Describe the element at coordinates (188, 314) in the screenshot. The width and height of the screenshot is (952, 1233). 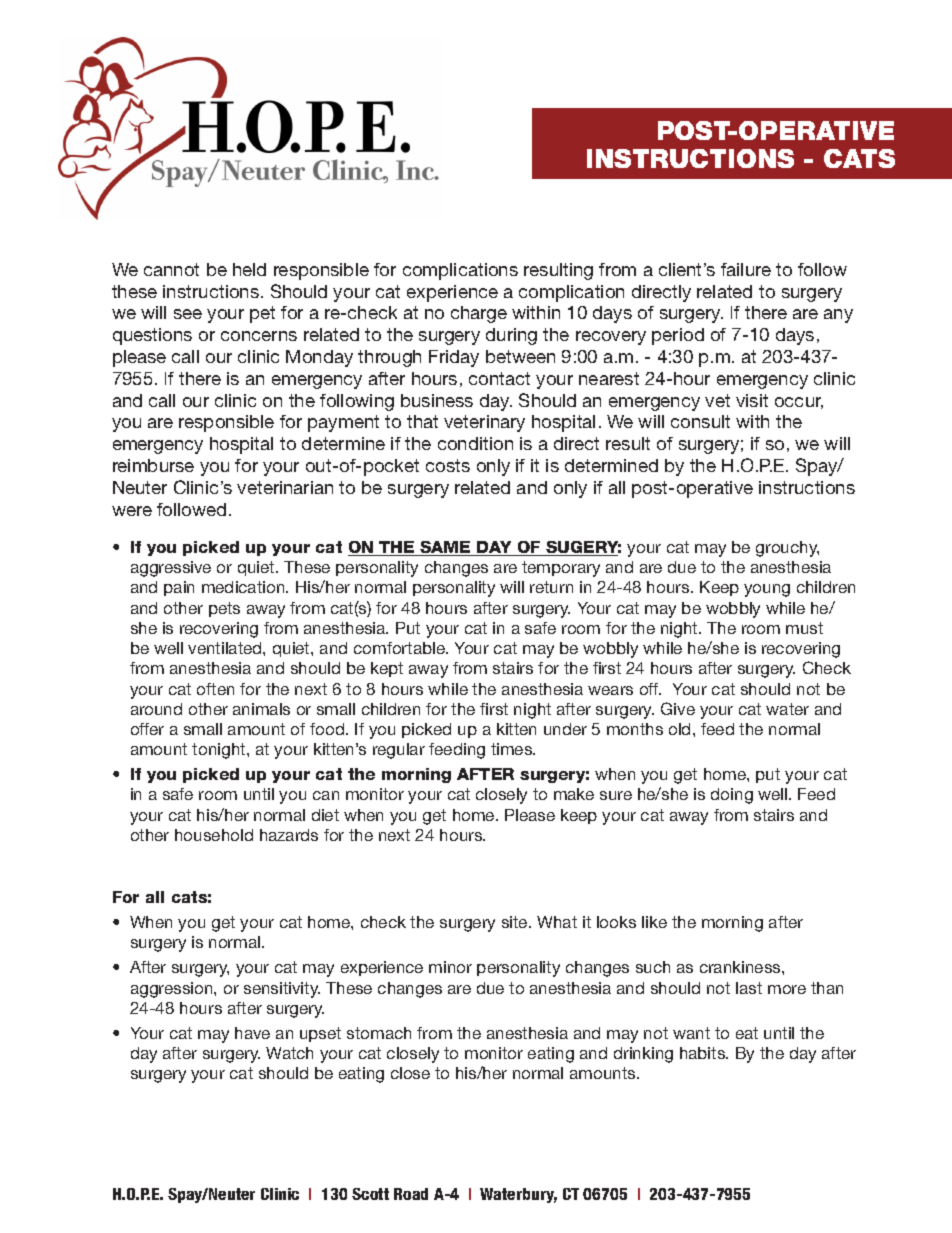
I see `see` at that location.
